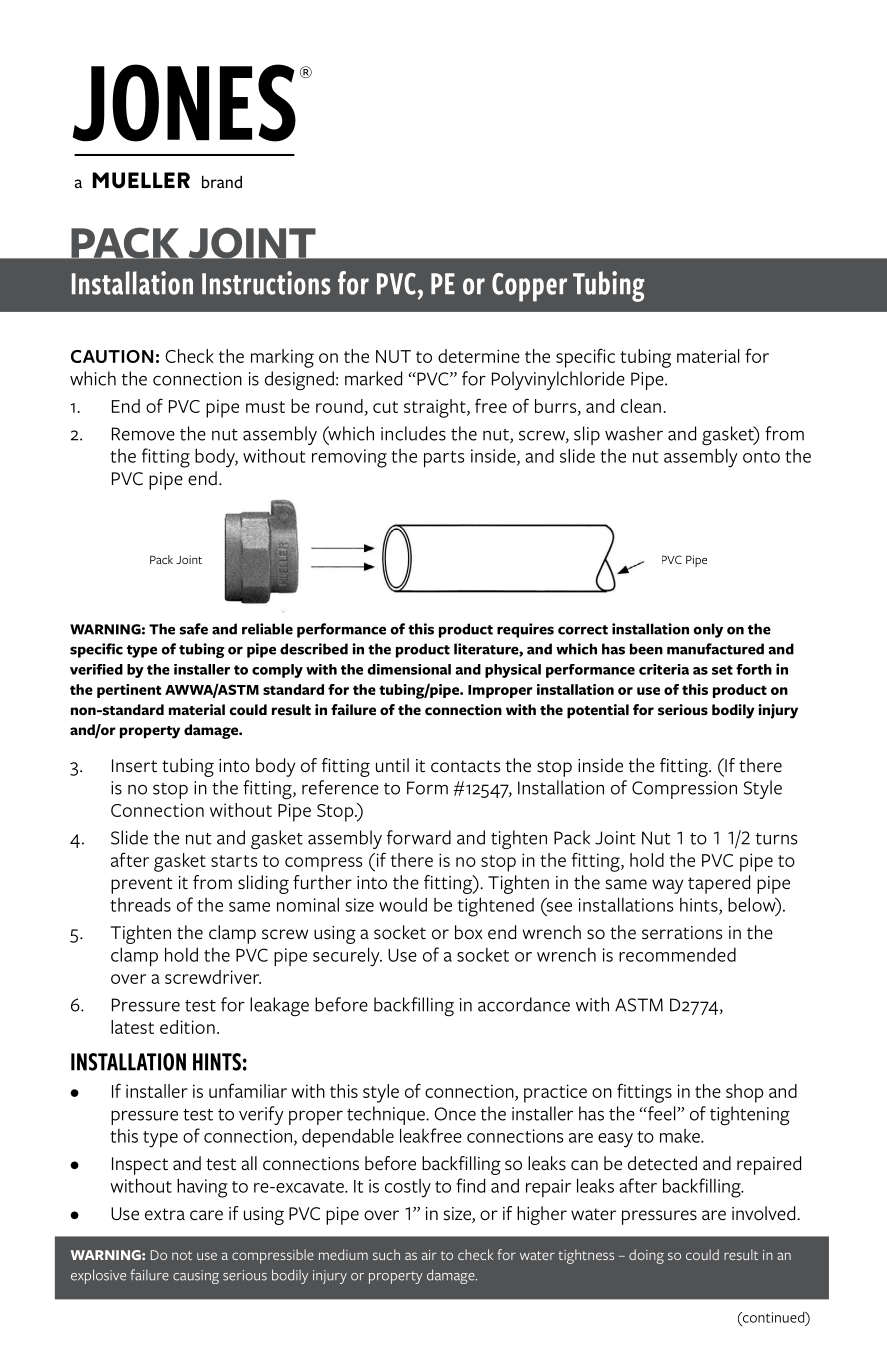  What do you see at coordinates (524, 1004) in the image?
I see `accordance` at bounding box center [524, 1004].
